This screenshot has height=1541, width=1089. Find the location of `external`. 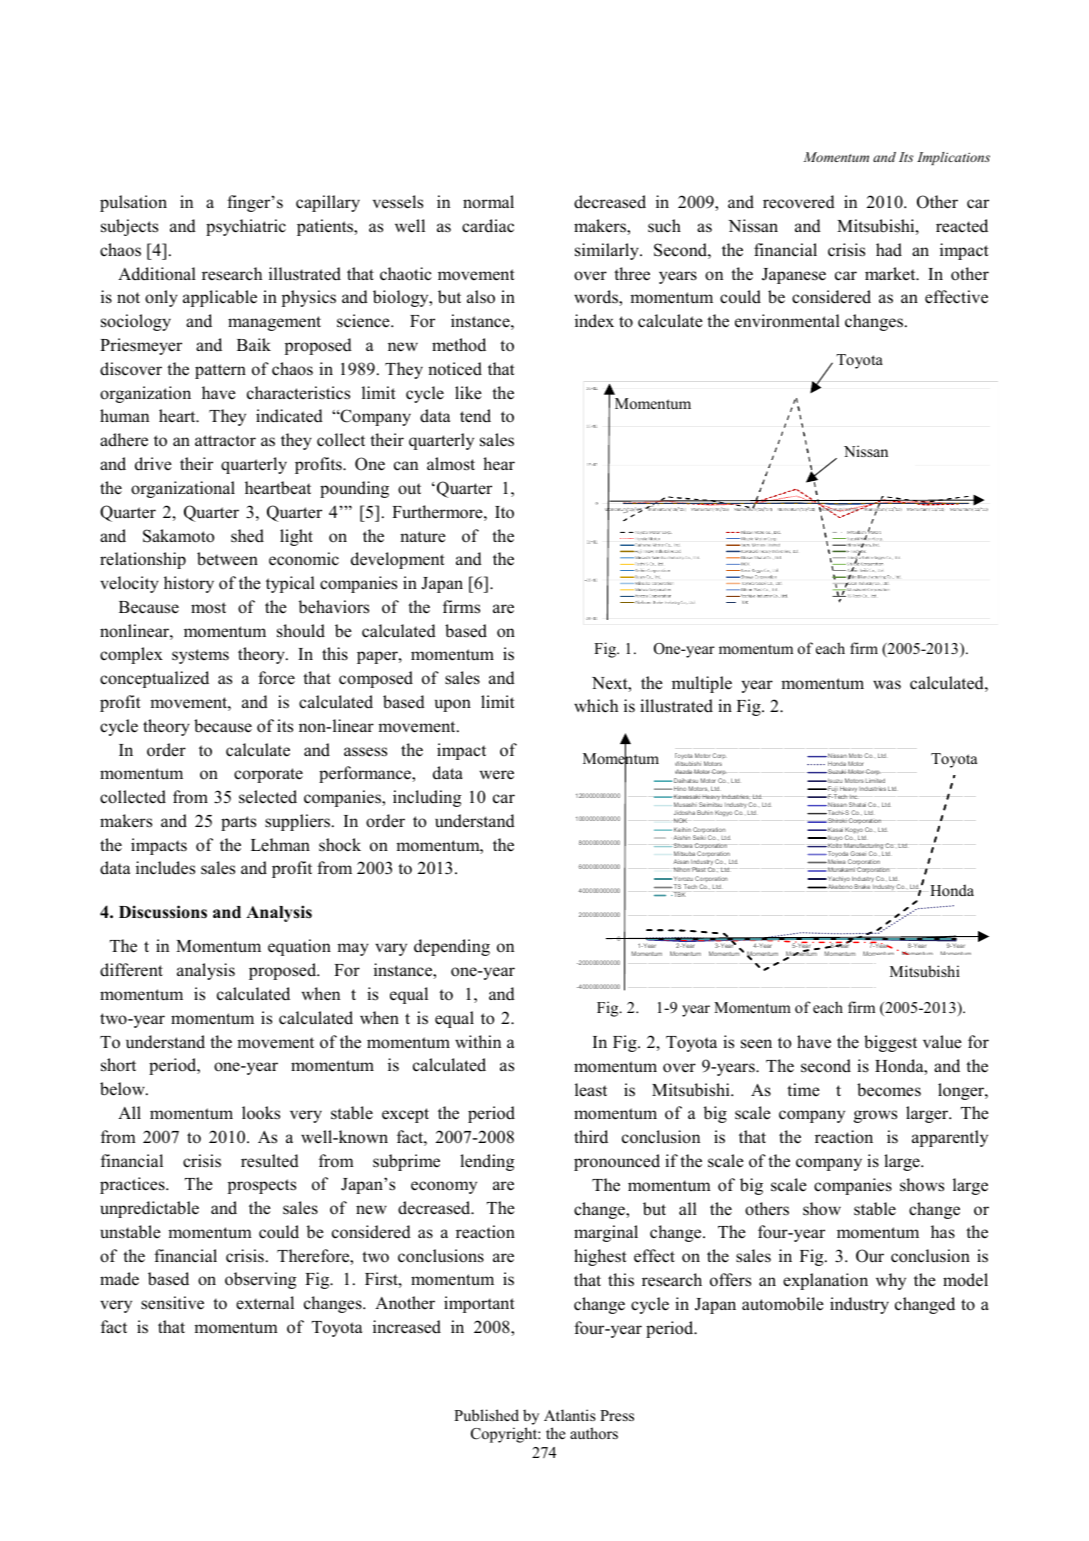

external is located at coordinates (265, 1303).
